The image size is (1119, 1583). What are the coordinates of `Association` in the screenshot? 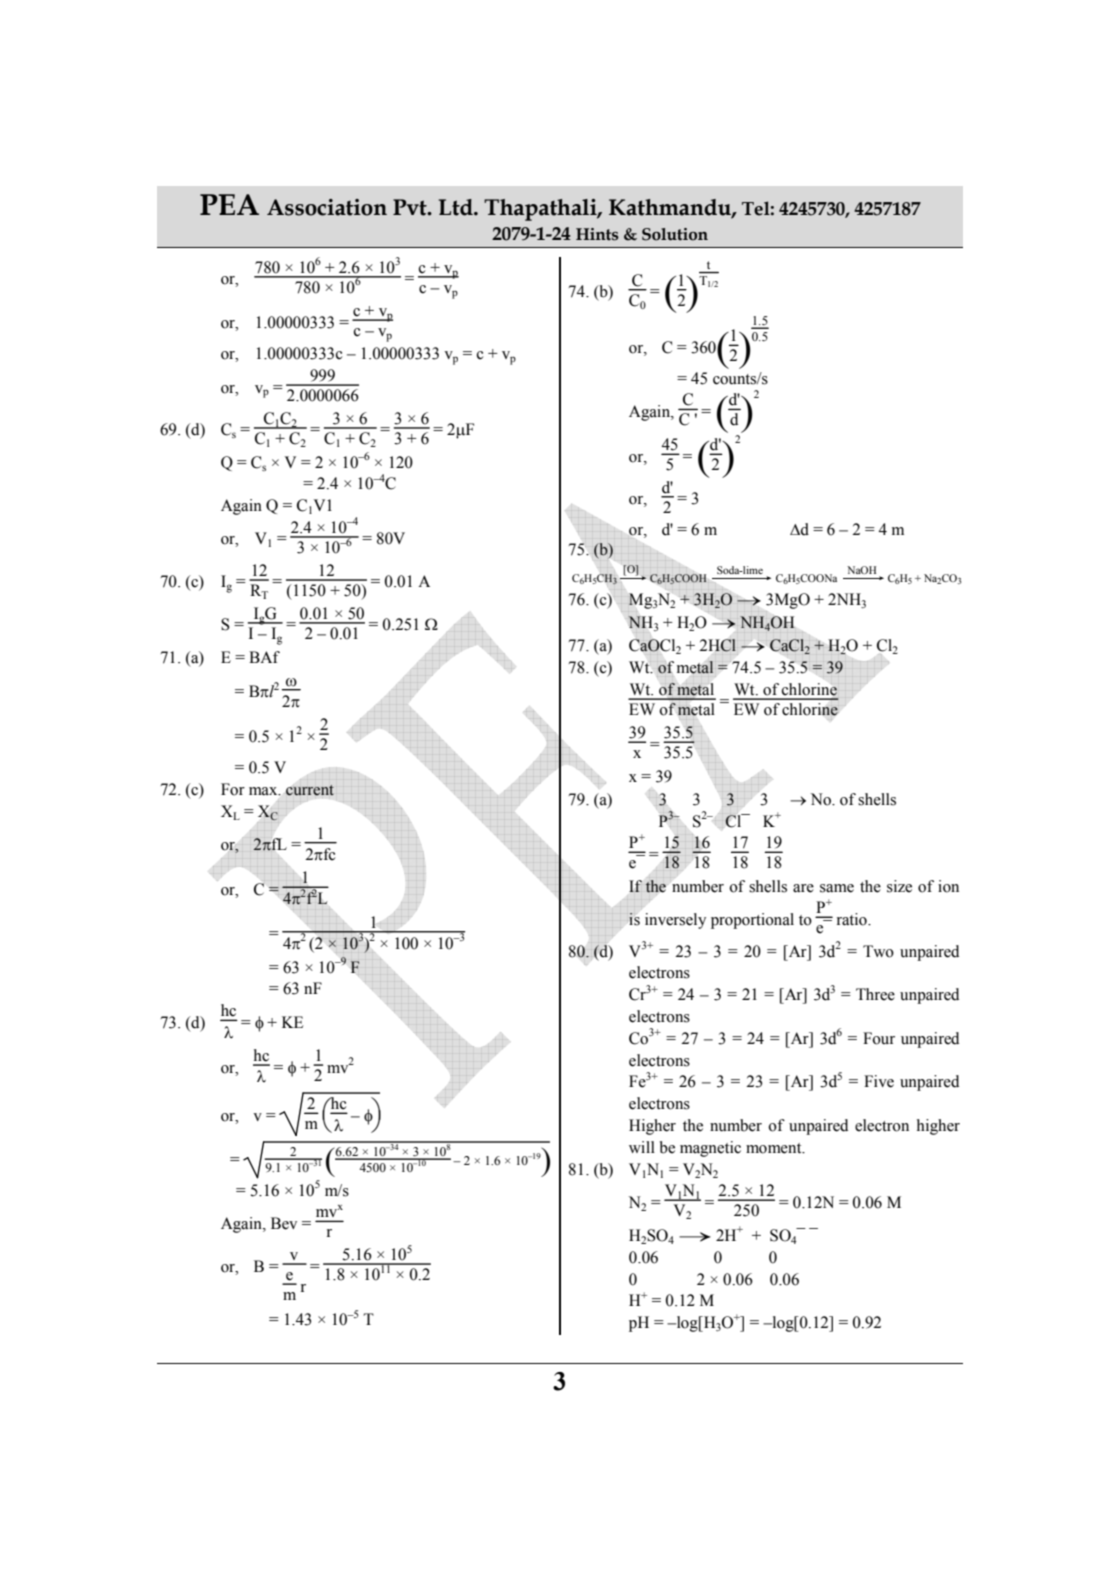 It's located at (327, 207).
